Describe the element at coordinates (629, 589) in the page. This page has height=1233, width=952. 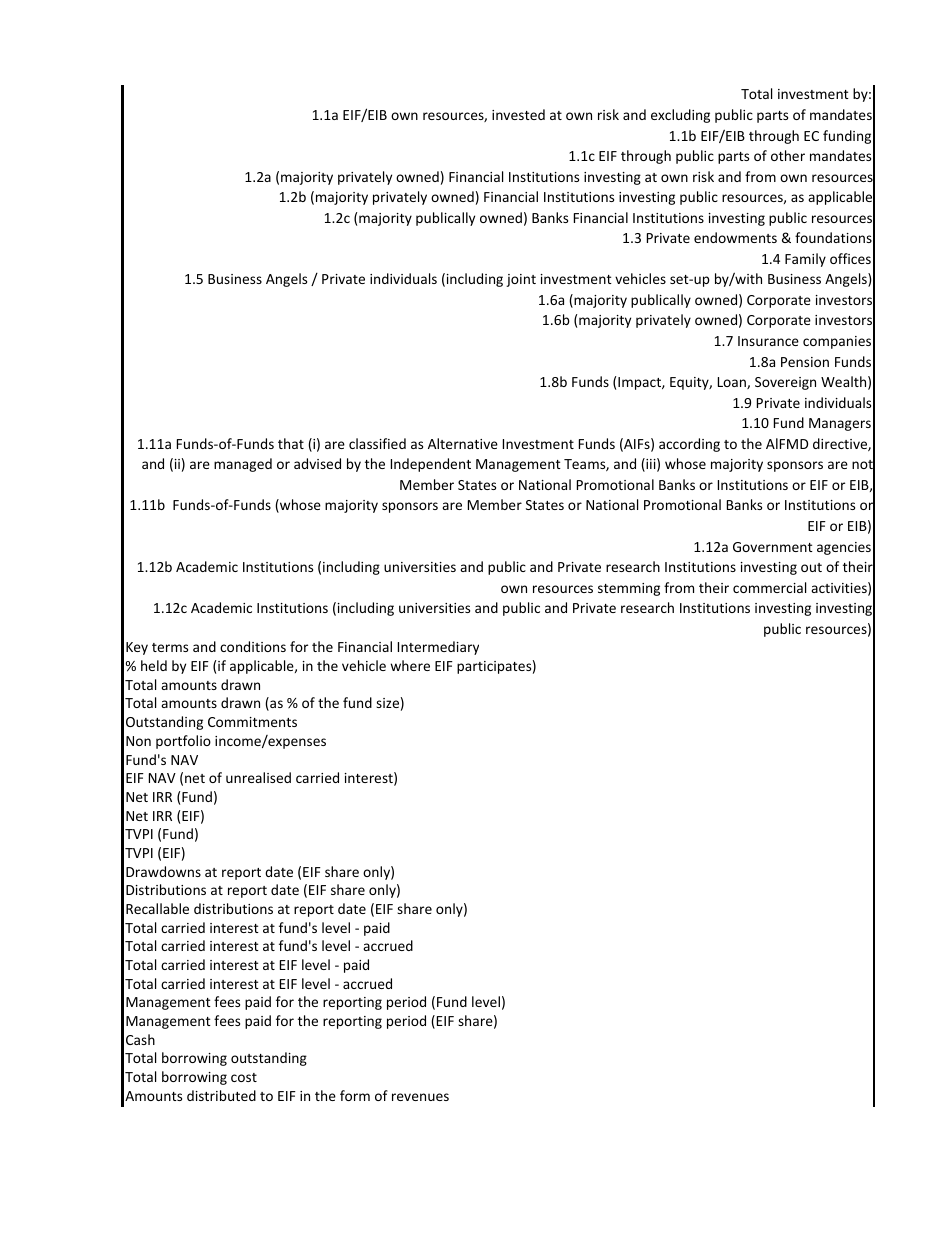
I see `stemming` at that location.
